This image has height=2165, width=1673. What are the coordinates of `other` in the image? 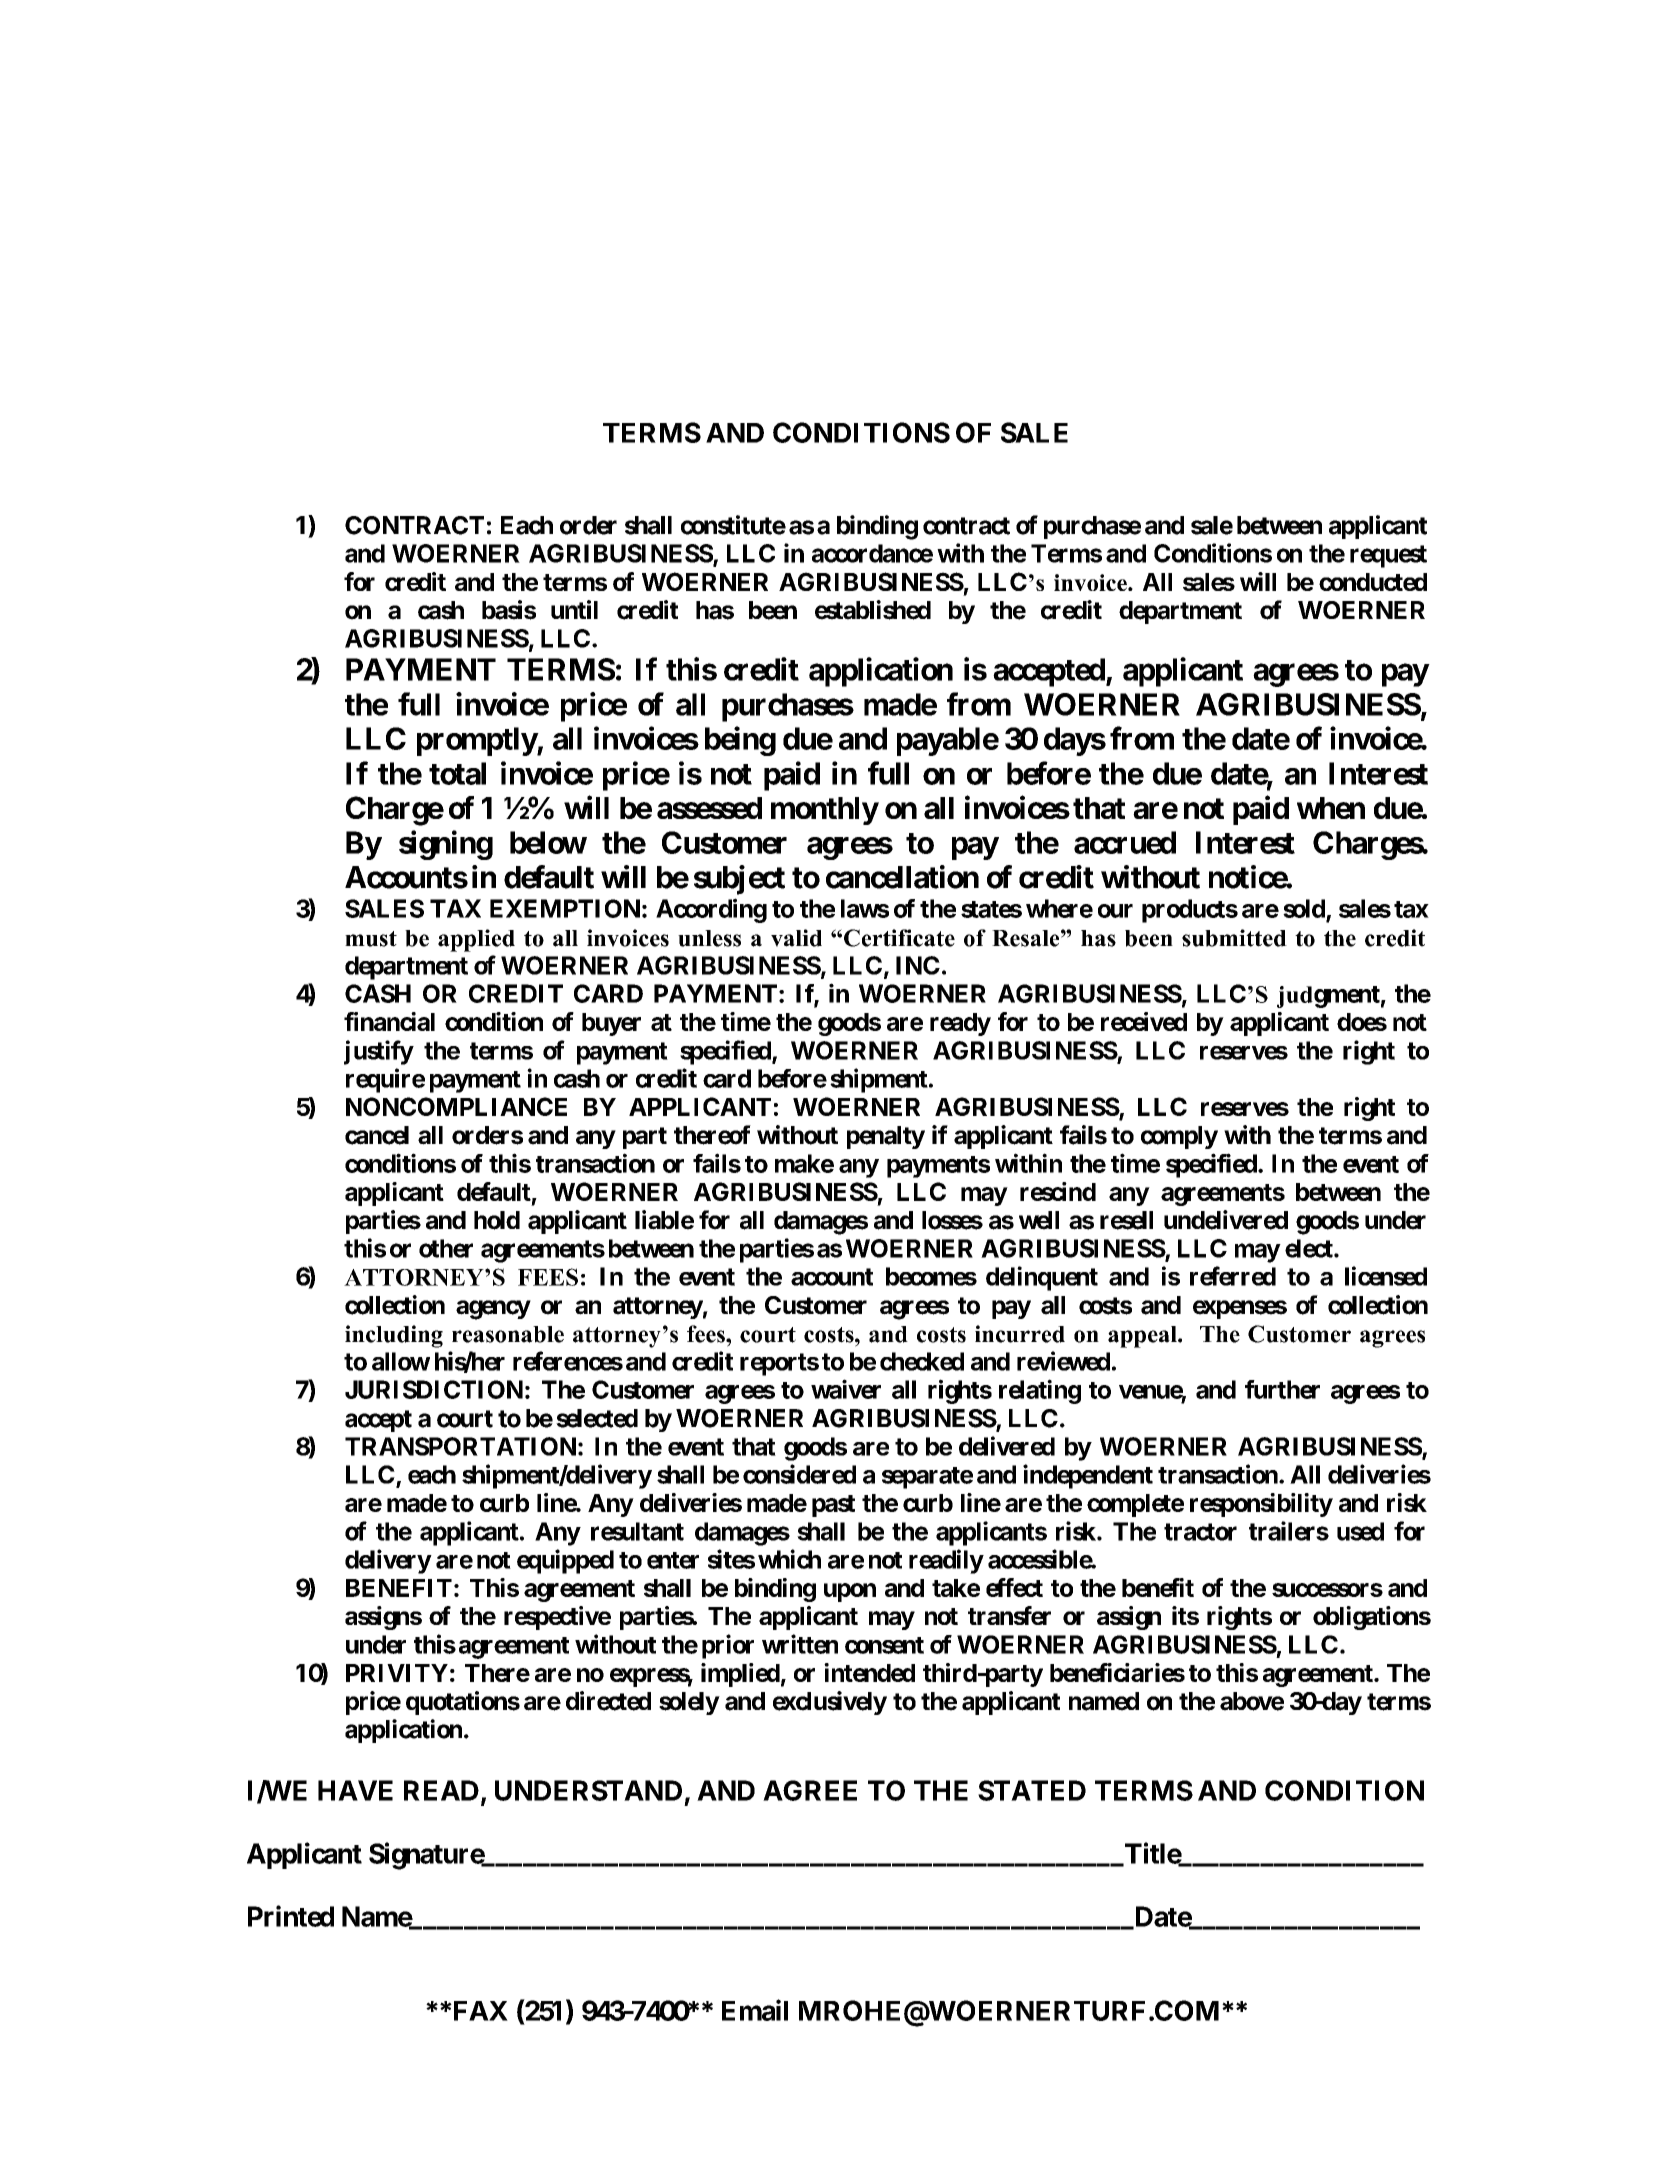 It's located at (446, 1248).
